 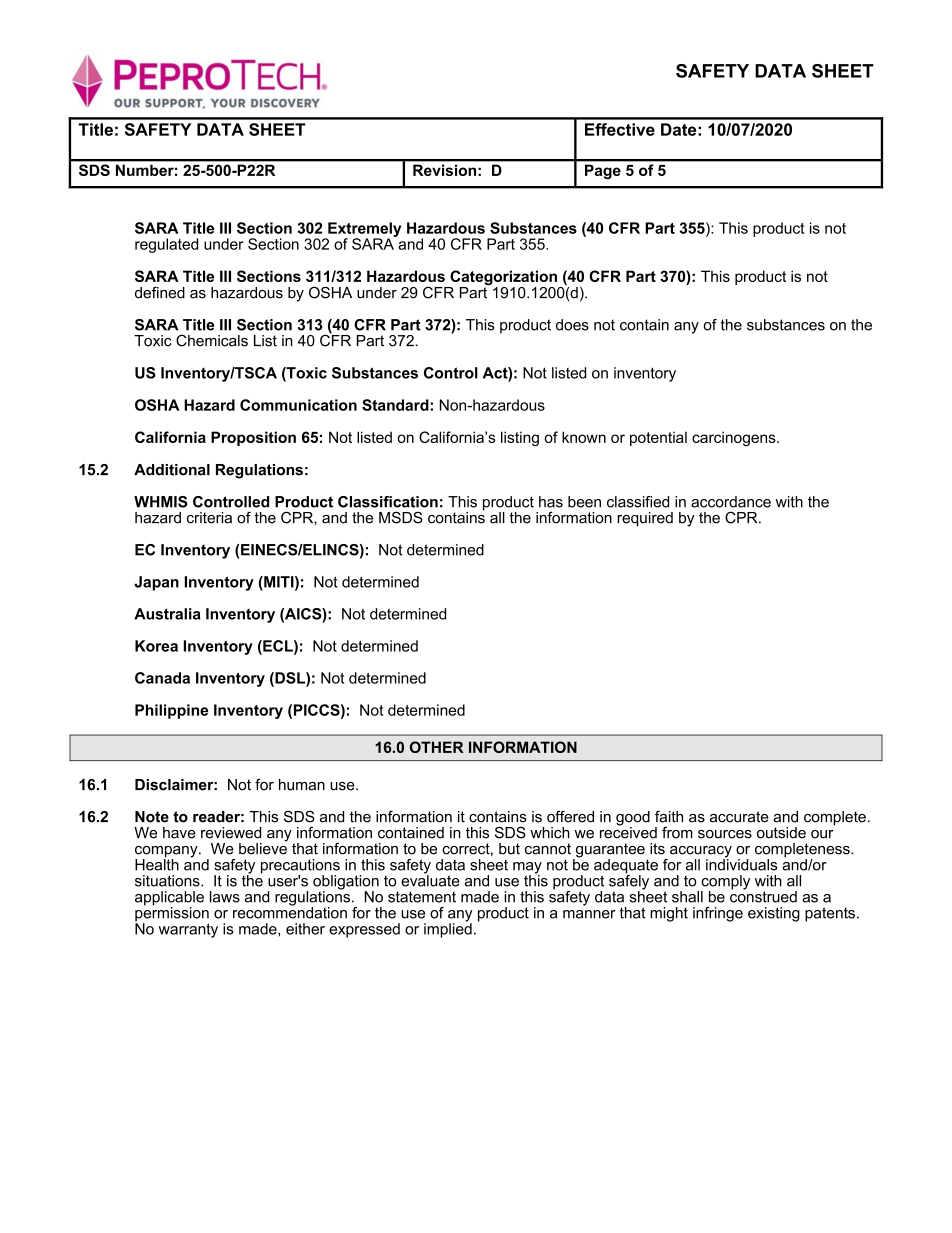 I want to click on Revision, so click(x=444, y=170).
